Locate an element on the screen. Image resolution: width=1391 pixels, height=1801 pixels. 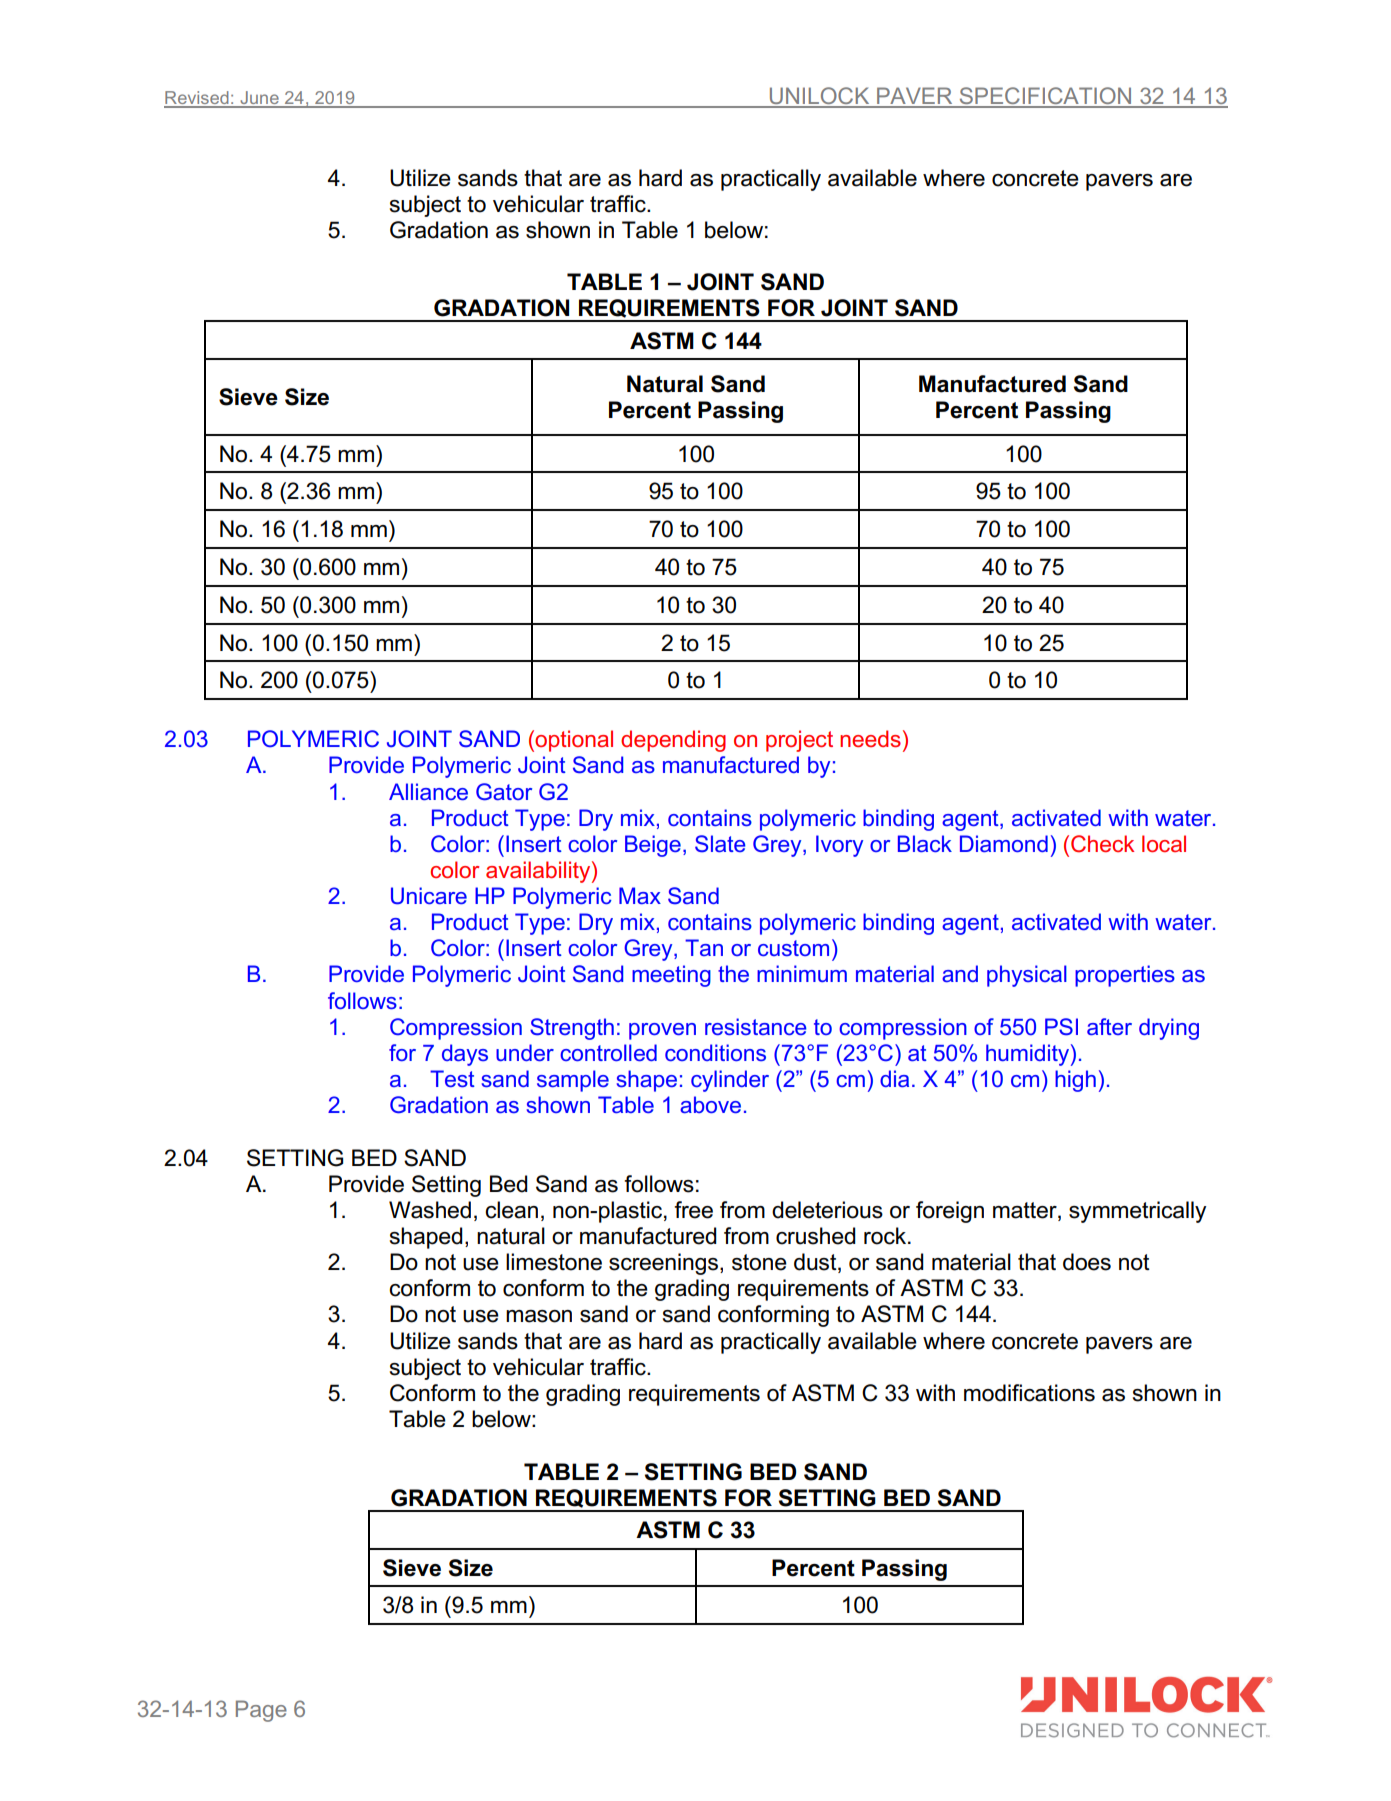
Page is located at coordinates (261, 1711).
